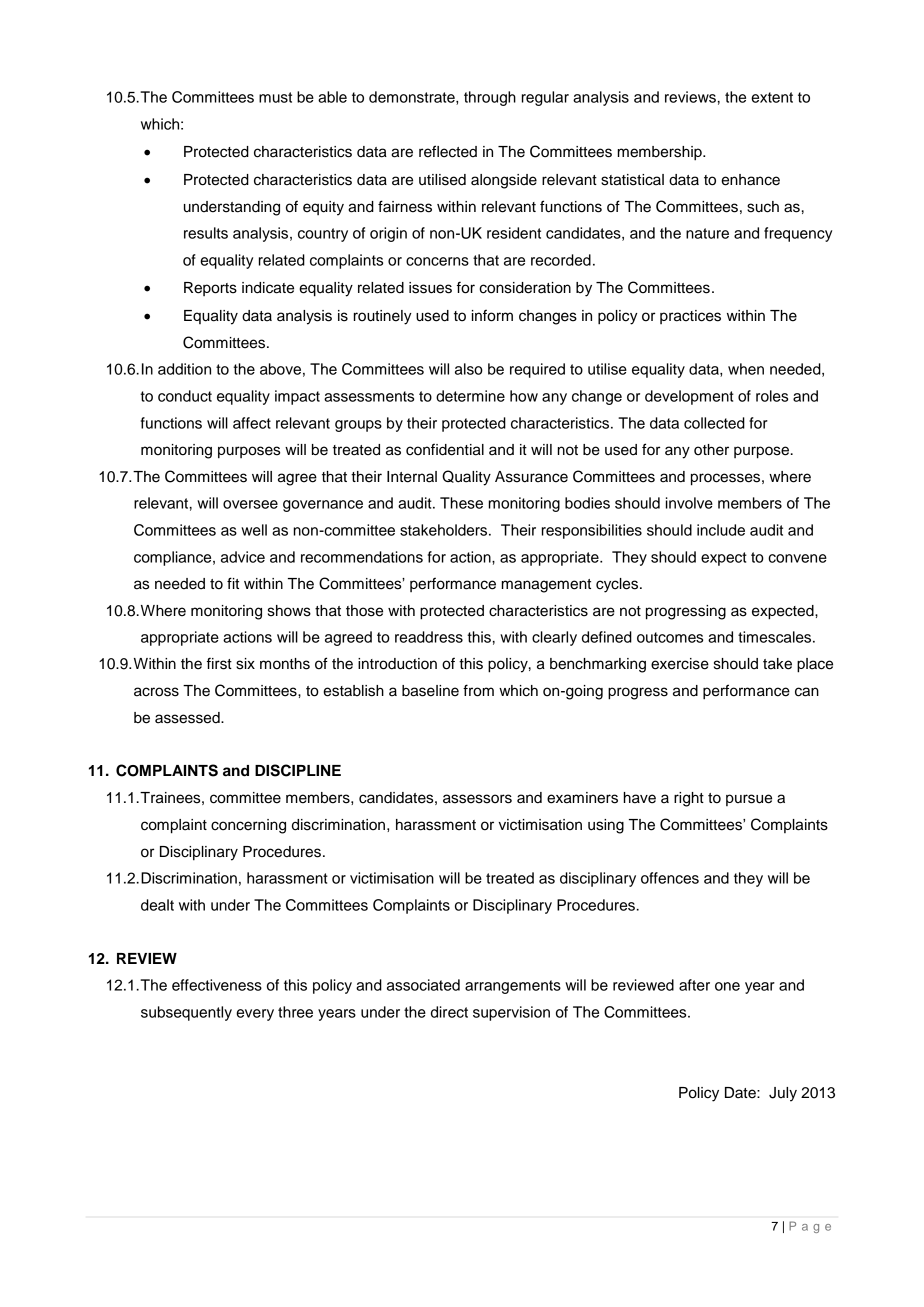 This image has width=924, height=1307. I want to click on exercise, so click(680, 664).
